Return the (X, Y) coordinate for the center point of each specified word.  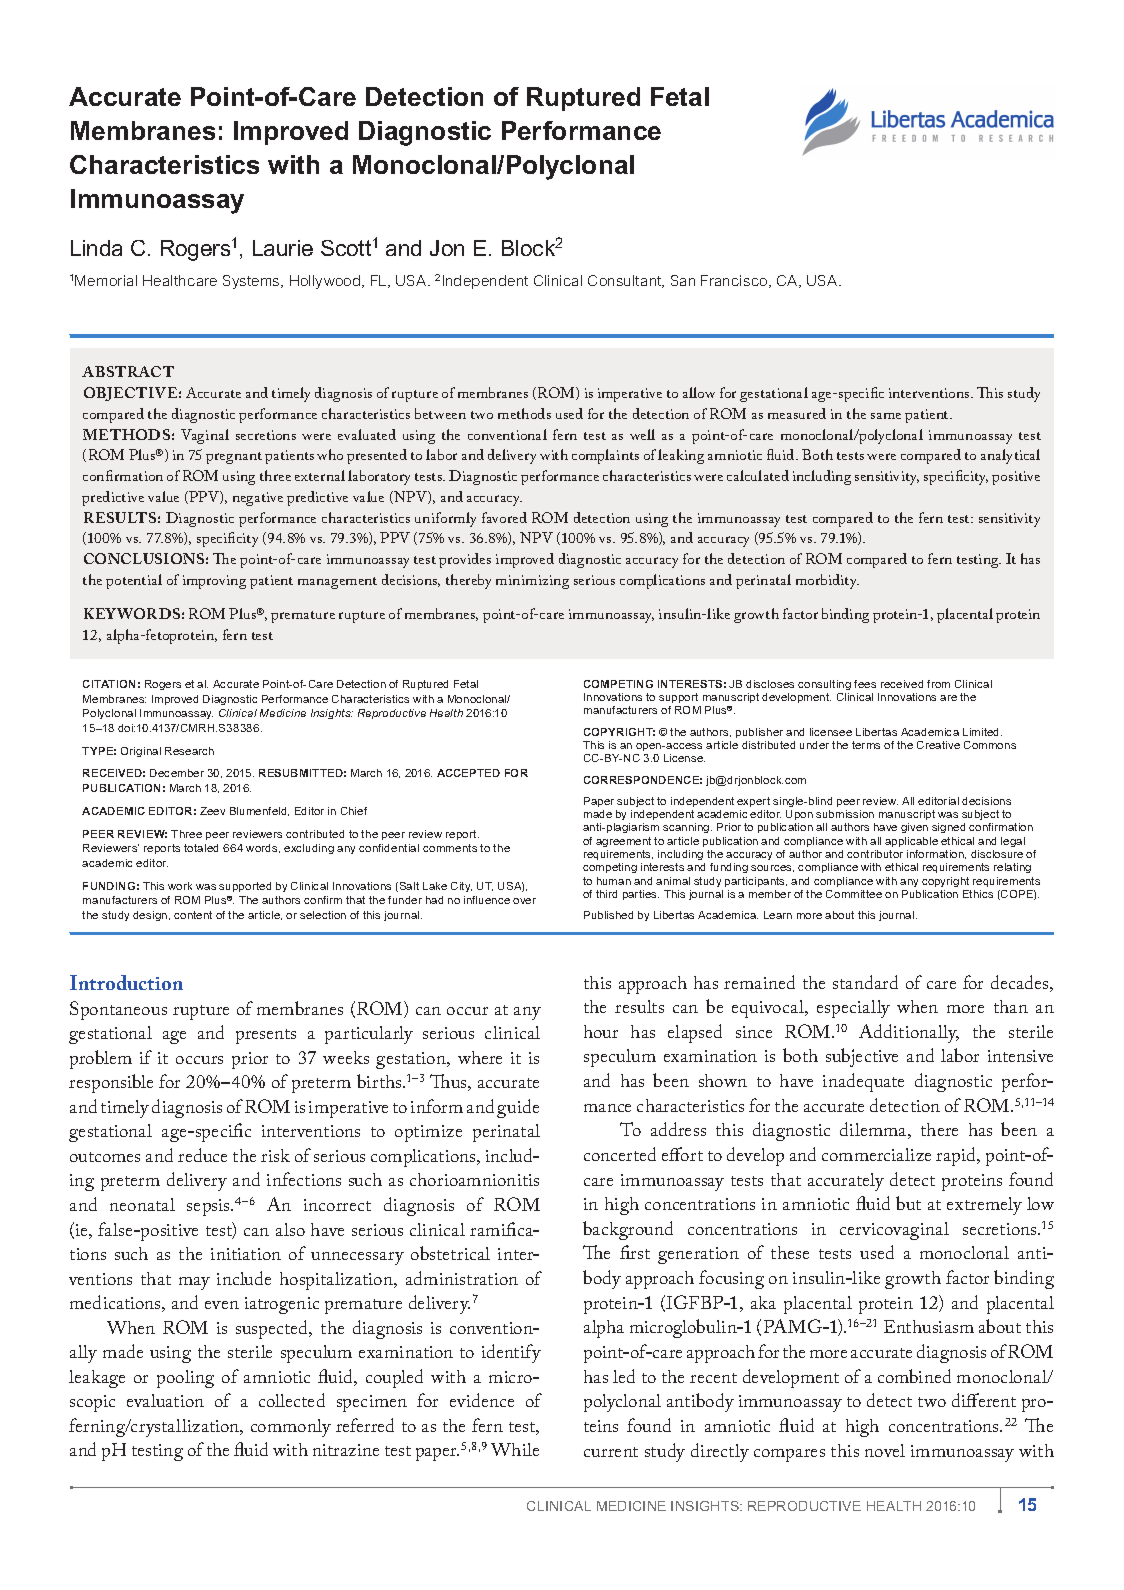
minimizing (532, 582)
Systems (252, 282)
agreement (623, 842)
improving (214, 582)
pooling (185, 1379)
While (515, 1449)
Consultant (626, 281)
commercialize (876, 1154)
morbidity (827, 581)
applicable (911, 842)
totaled (201, 848)
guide (518, 1108)
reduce (202, 1155)
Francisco (735, 281)
